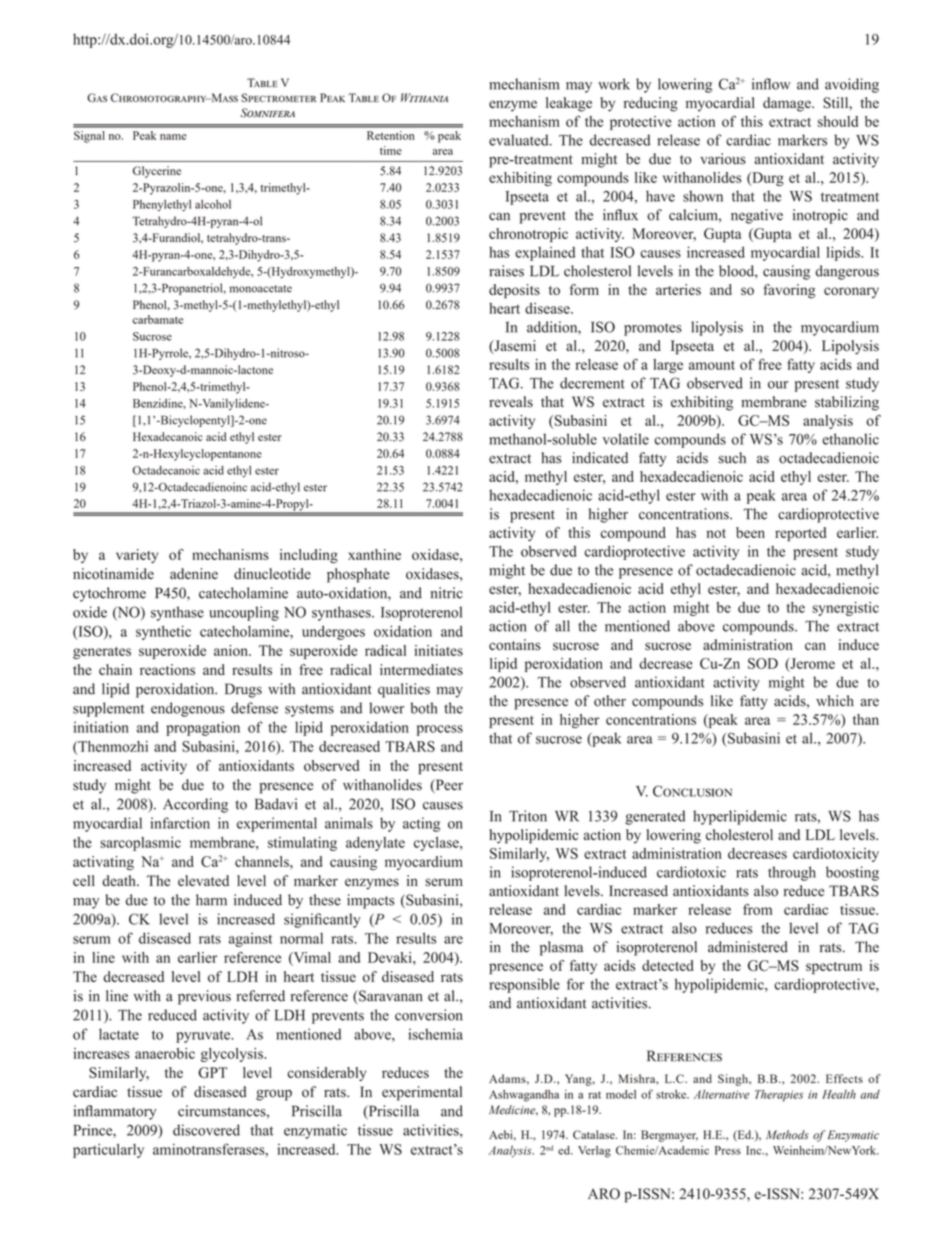 This screenshot has width=952, height=1233. What do you see at coordinates (421, 824) in the screenshot?
I see `acting` at bounding box center [421, 824].
